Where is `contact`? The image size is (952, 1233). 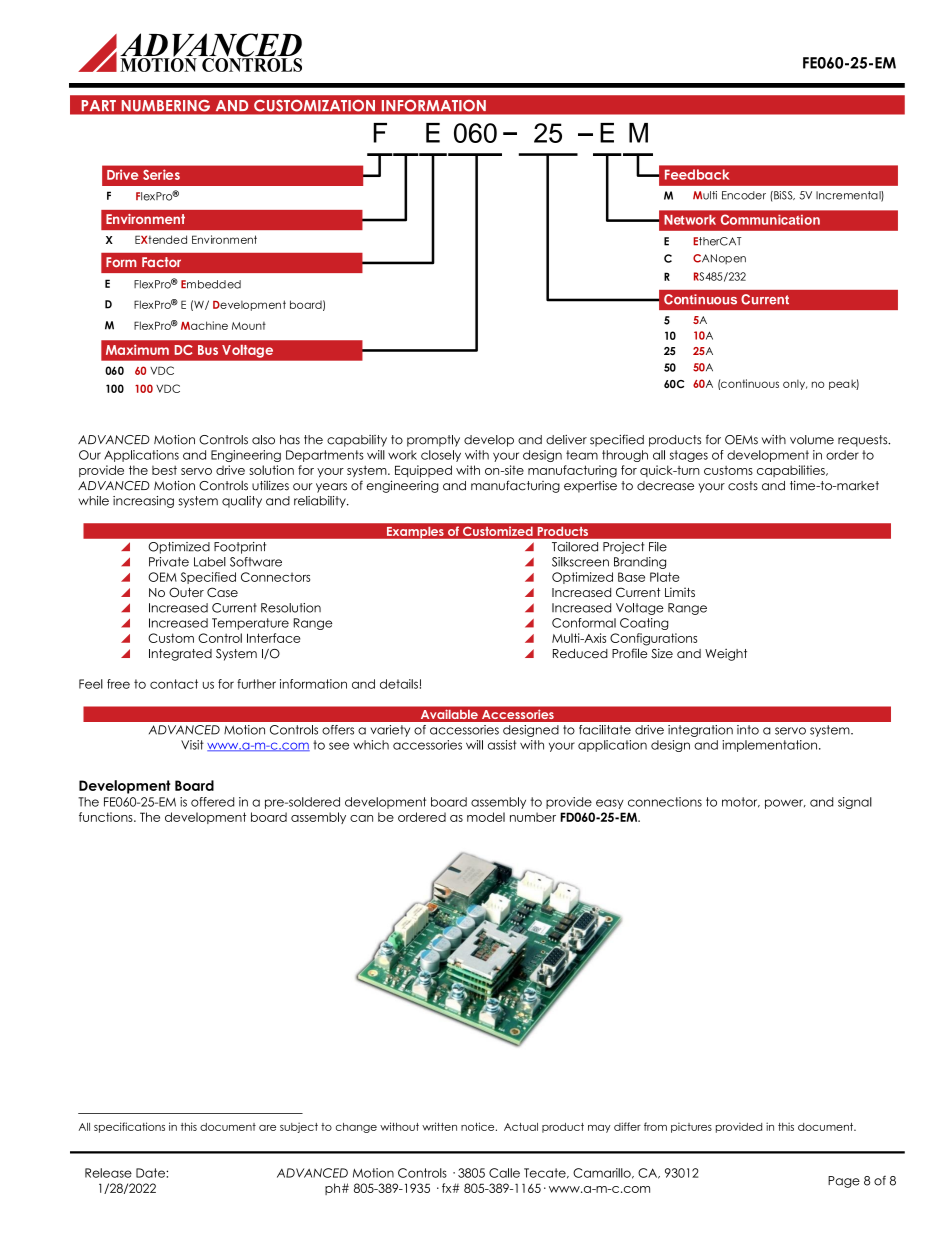
contact is located at coordinates (174, 684).
